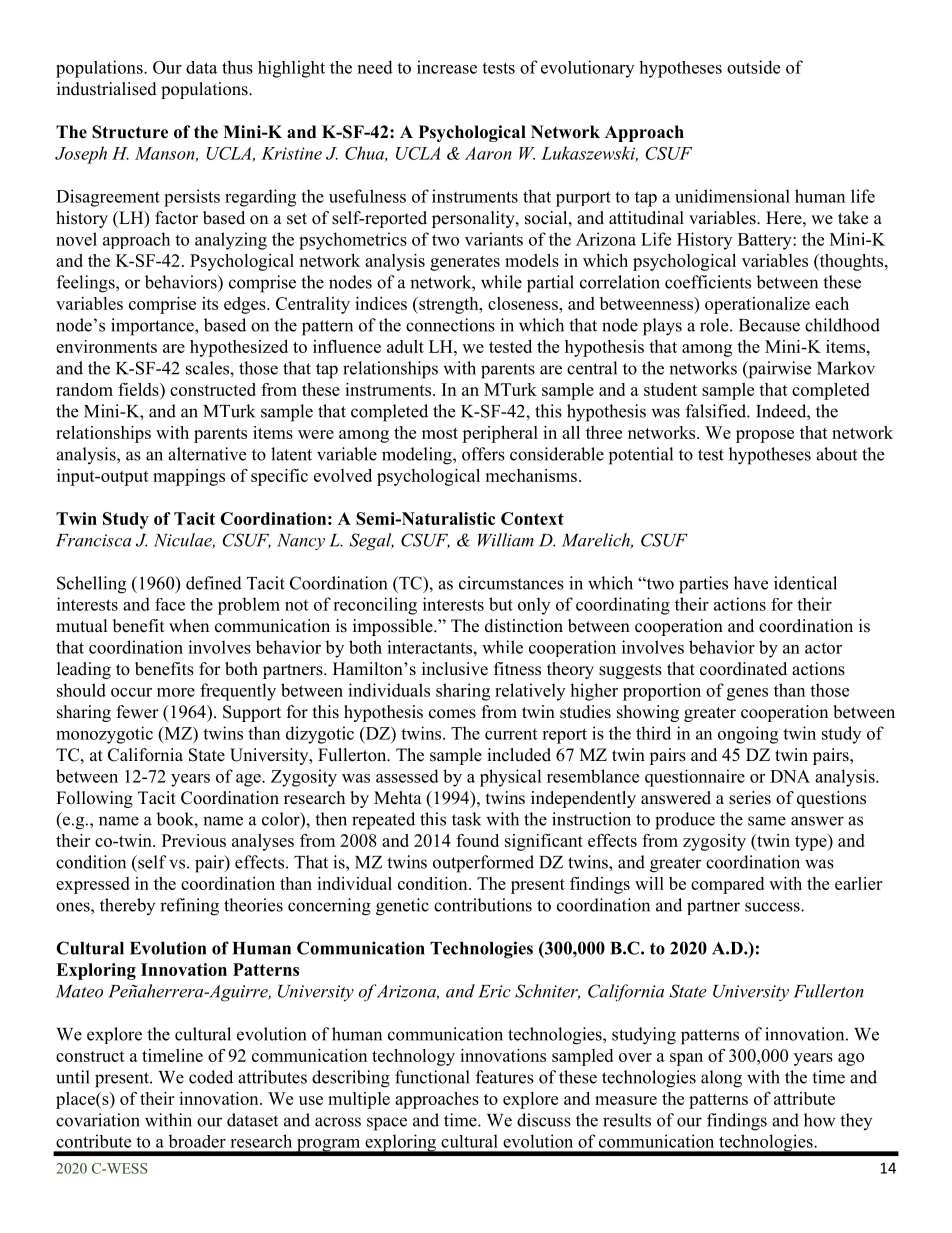 The height and width of the screenshot is (1233, 952). What do you see at coordinates (751, 583) in the screenshot?
I see `have` at bounding box center [751, 583].
